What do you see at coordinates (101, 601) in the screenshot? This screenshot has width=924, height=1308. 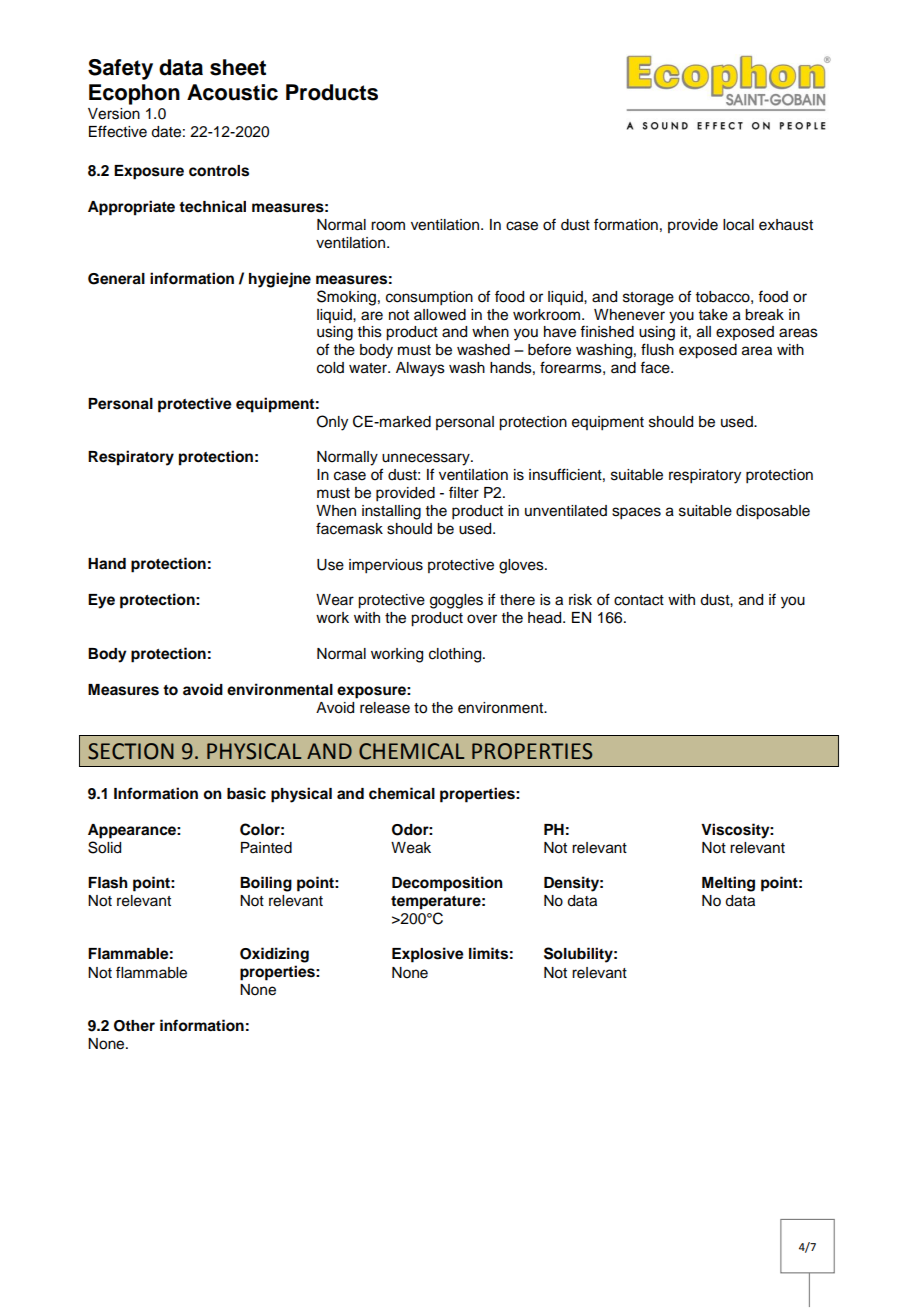 I see `Eye` at bounding box center [101, 601].
